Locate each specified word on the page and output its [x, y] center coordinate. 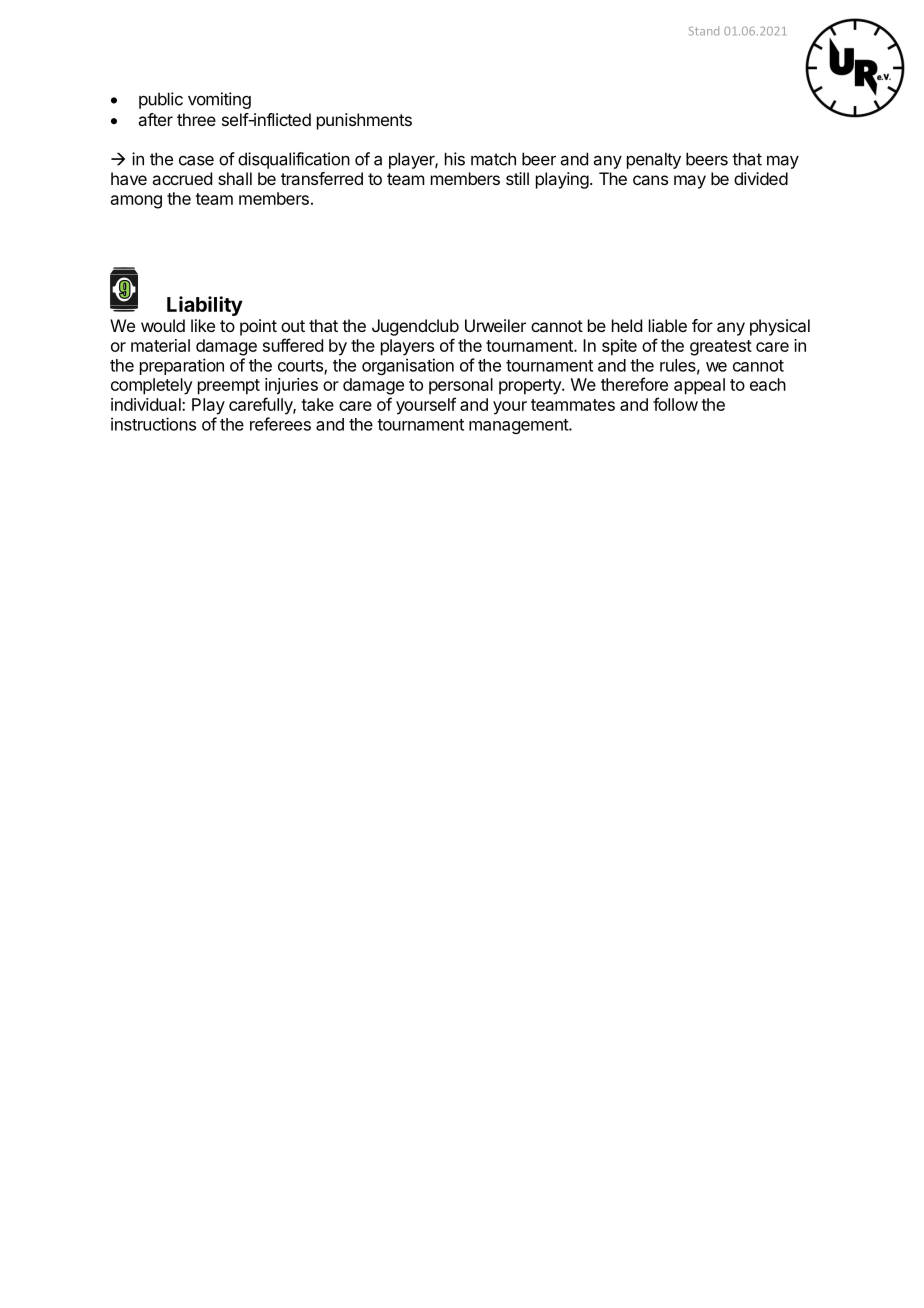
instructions [153, 424]
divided [761, 178]
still [517, 178]
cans [650, 180]
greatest [721, 348]
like [203, 325]
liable [668, 325]
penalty [654, 160]
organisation [408, 366]
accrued [182, 178]
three [196, 119]
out [293, 326]
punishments [364, 121]
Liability [205, 306]
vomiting [219, 100]
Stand [704, 31]
